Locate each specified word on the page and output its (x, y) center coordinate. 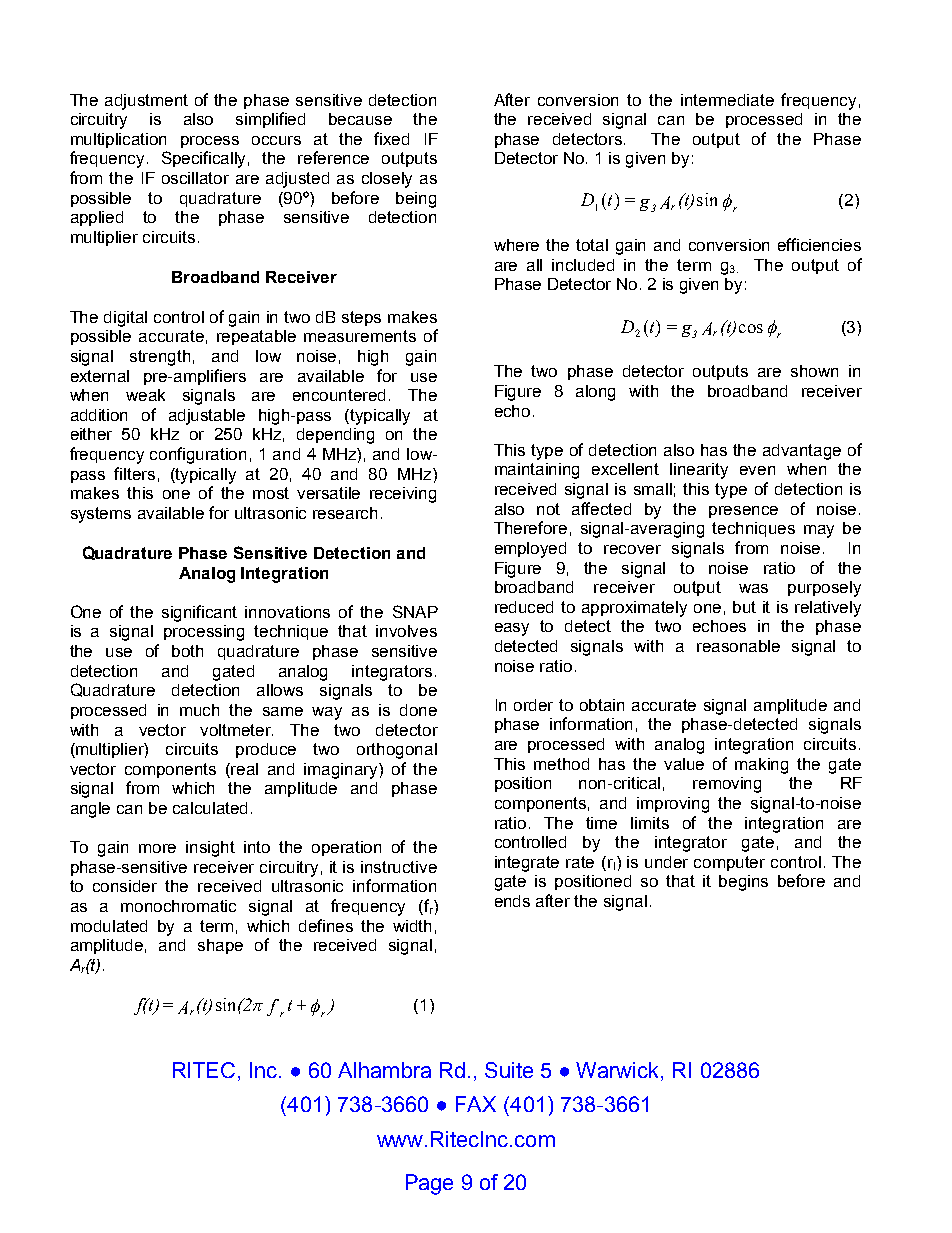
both (187, 651)
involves (406, 631)
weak (145, 395)
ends (512, 901)
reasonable (738, 646)
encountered (339, 395)
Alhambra (384, 1070)
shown (814, 371)
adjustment (146, 102)
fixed (391, 138)
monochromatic (178, 906)
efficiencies (819, 244)
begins (743, 883)
